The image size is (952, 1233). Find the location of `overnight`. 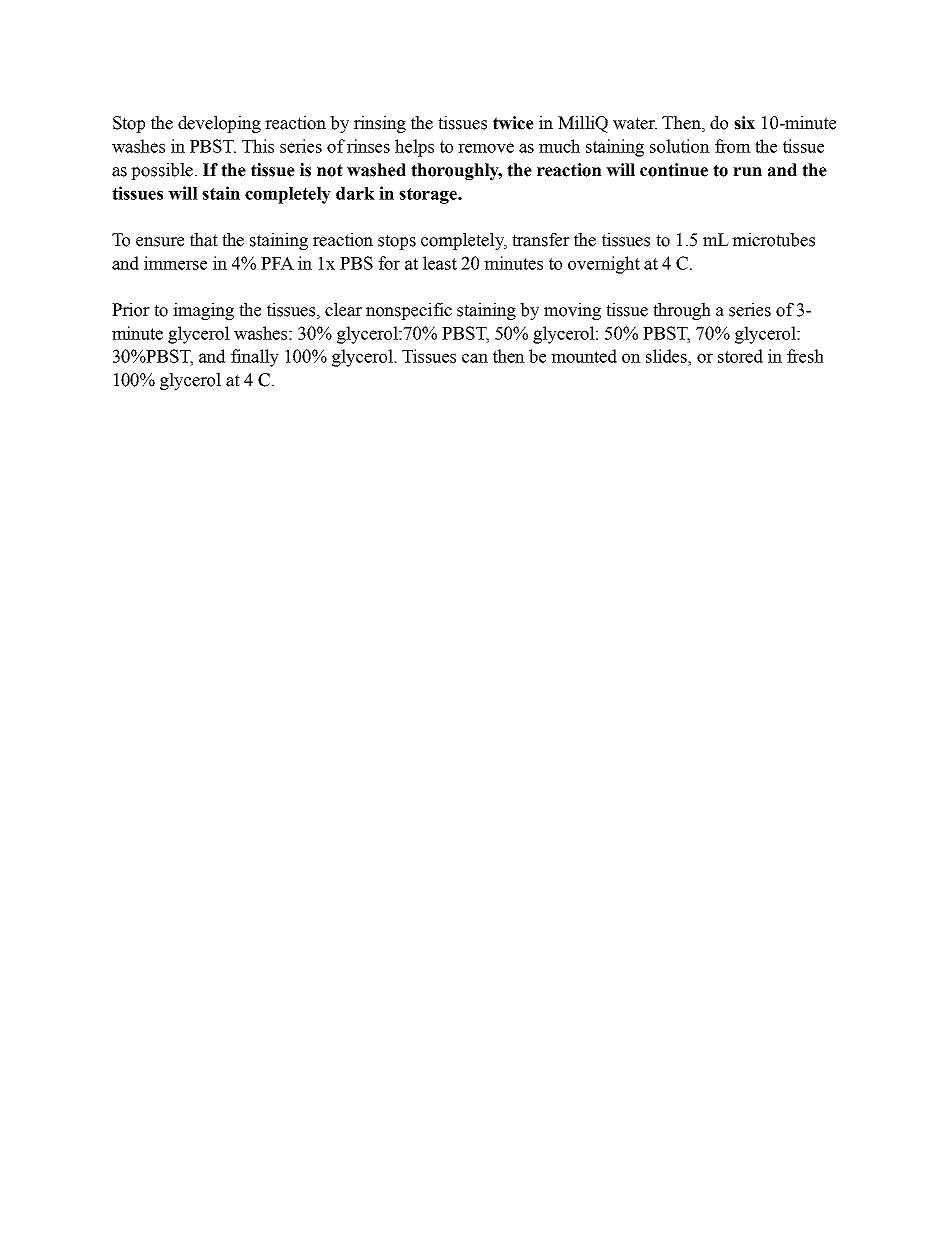

overnight is located at coordinates (604, 265).
